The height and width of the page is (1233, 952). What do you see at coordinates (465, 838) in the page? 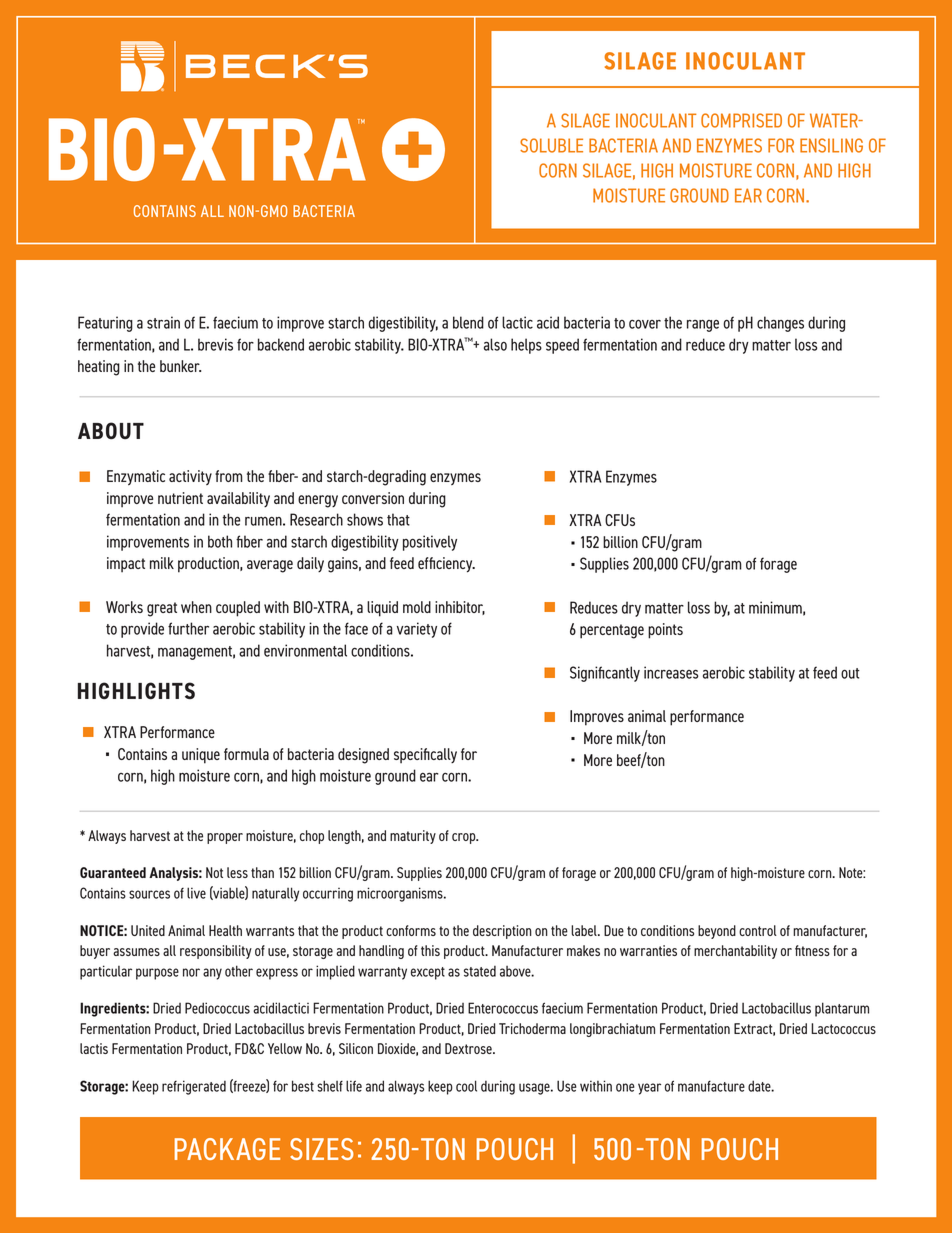
I see `crop` at bounding box center [465, 838].
